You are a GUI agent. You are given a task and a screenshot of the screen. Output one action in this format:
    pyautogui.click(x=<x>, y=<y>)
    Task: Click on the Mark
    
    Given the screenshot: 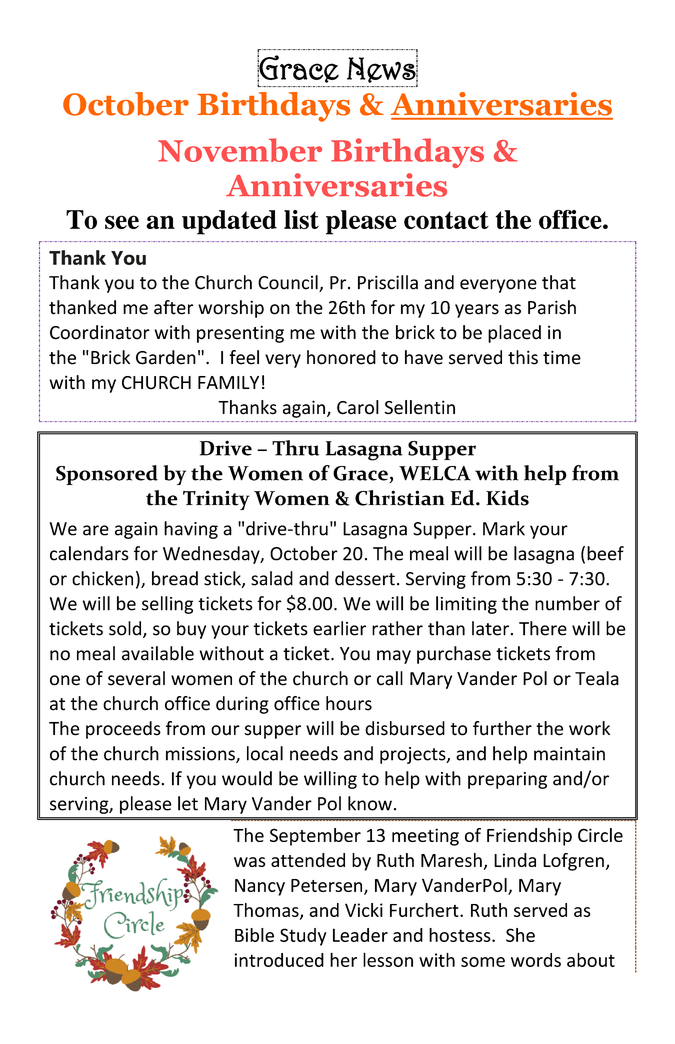 What is the action you would take?
    pyautogui.click(x=504, y=528)
